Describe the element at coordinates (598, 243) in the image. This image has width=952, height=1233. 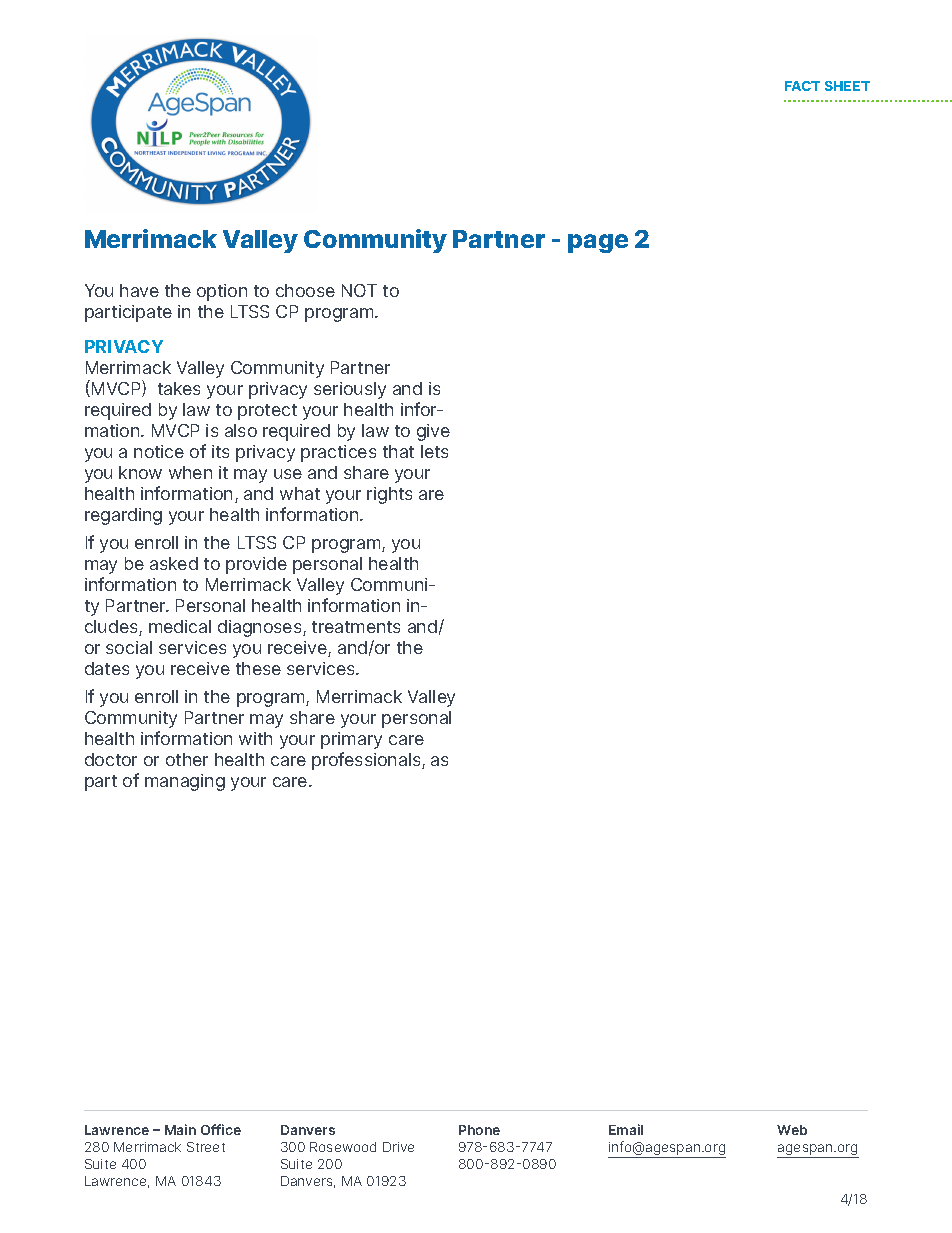
I see `page` at that location.
